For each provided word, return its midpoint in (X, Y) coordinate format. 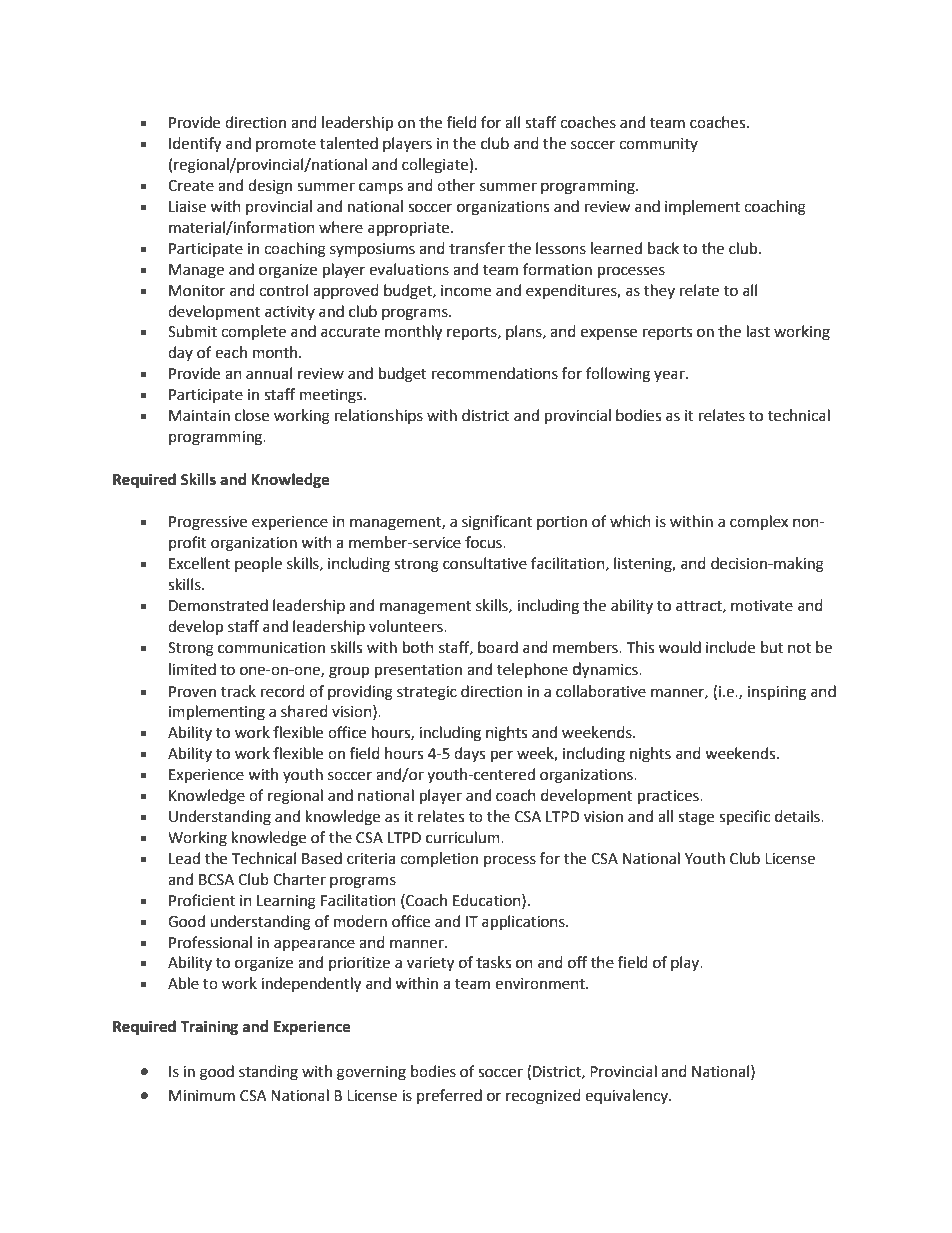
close (252, 415)
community (658, 145)
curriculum (464, 837)
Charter (299, 879)
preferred (449, 1096)
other (456, 185)
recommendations (495, 373)
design (270, 187)
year (670, 376)
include (730, 647)
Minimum (202, 1096)
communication (271, 648)
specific (744, 818)
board (498, 647)
